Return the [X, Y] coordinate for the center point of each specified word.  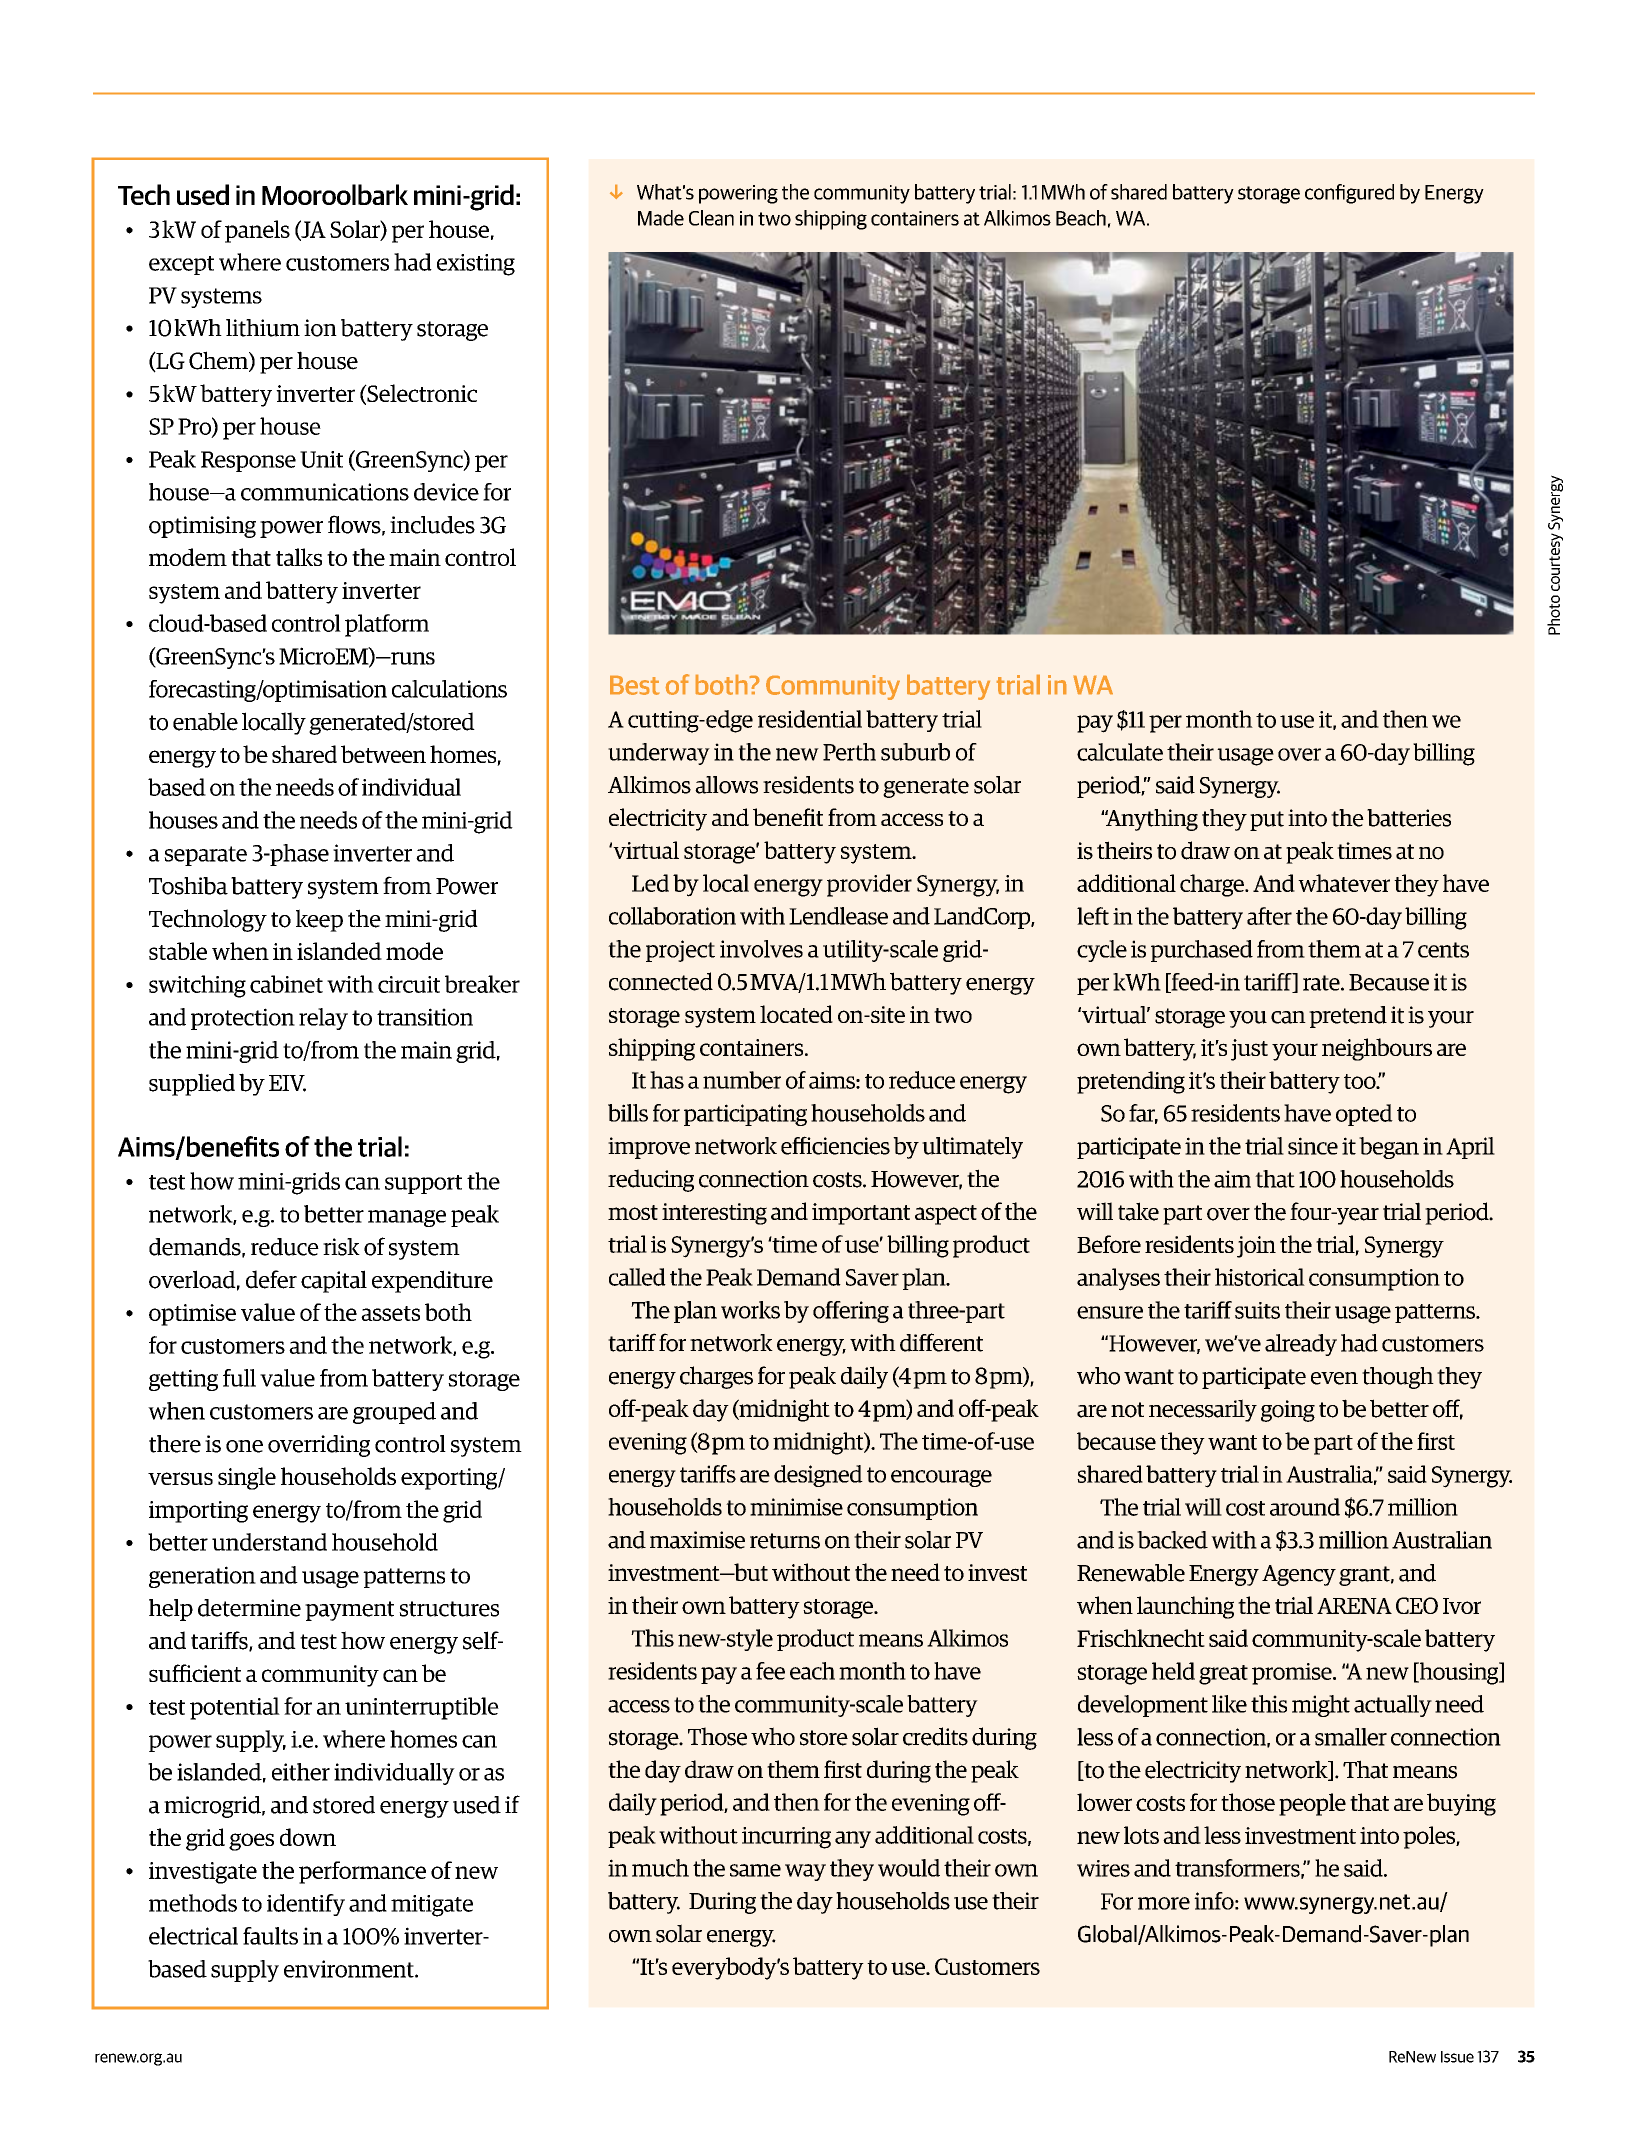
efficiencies [835, 1145]
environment [350, 1969]
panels [257, 231]
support [423, 1184]
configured [1349, 194]
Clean [711, 218]
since [1313, 1146]
